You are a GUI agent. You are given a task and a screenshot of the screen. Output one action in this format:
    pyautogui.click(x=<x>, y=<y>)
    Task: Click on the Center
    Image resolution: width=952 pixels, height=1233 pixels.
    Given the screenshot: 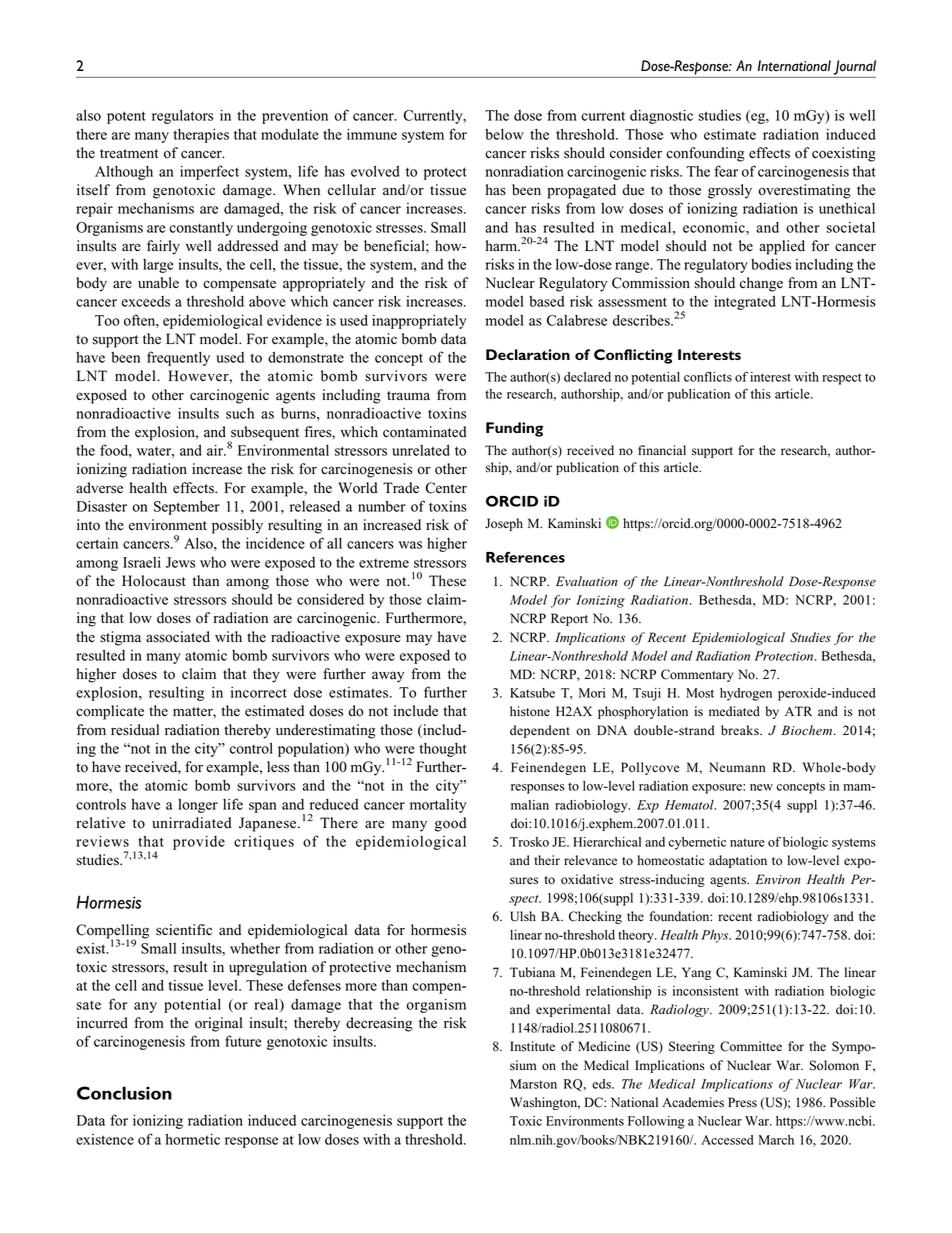 What is the action you would take?
    pyautogui.click(x=446, y=488)
